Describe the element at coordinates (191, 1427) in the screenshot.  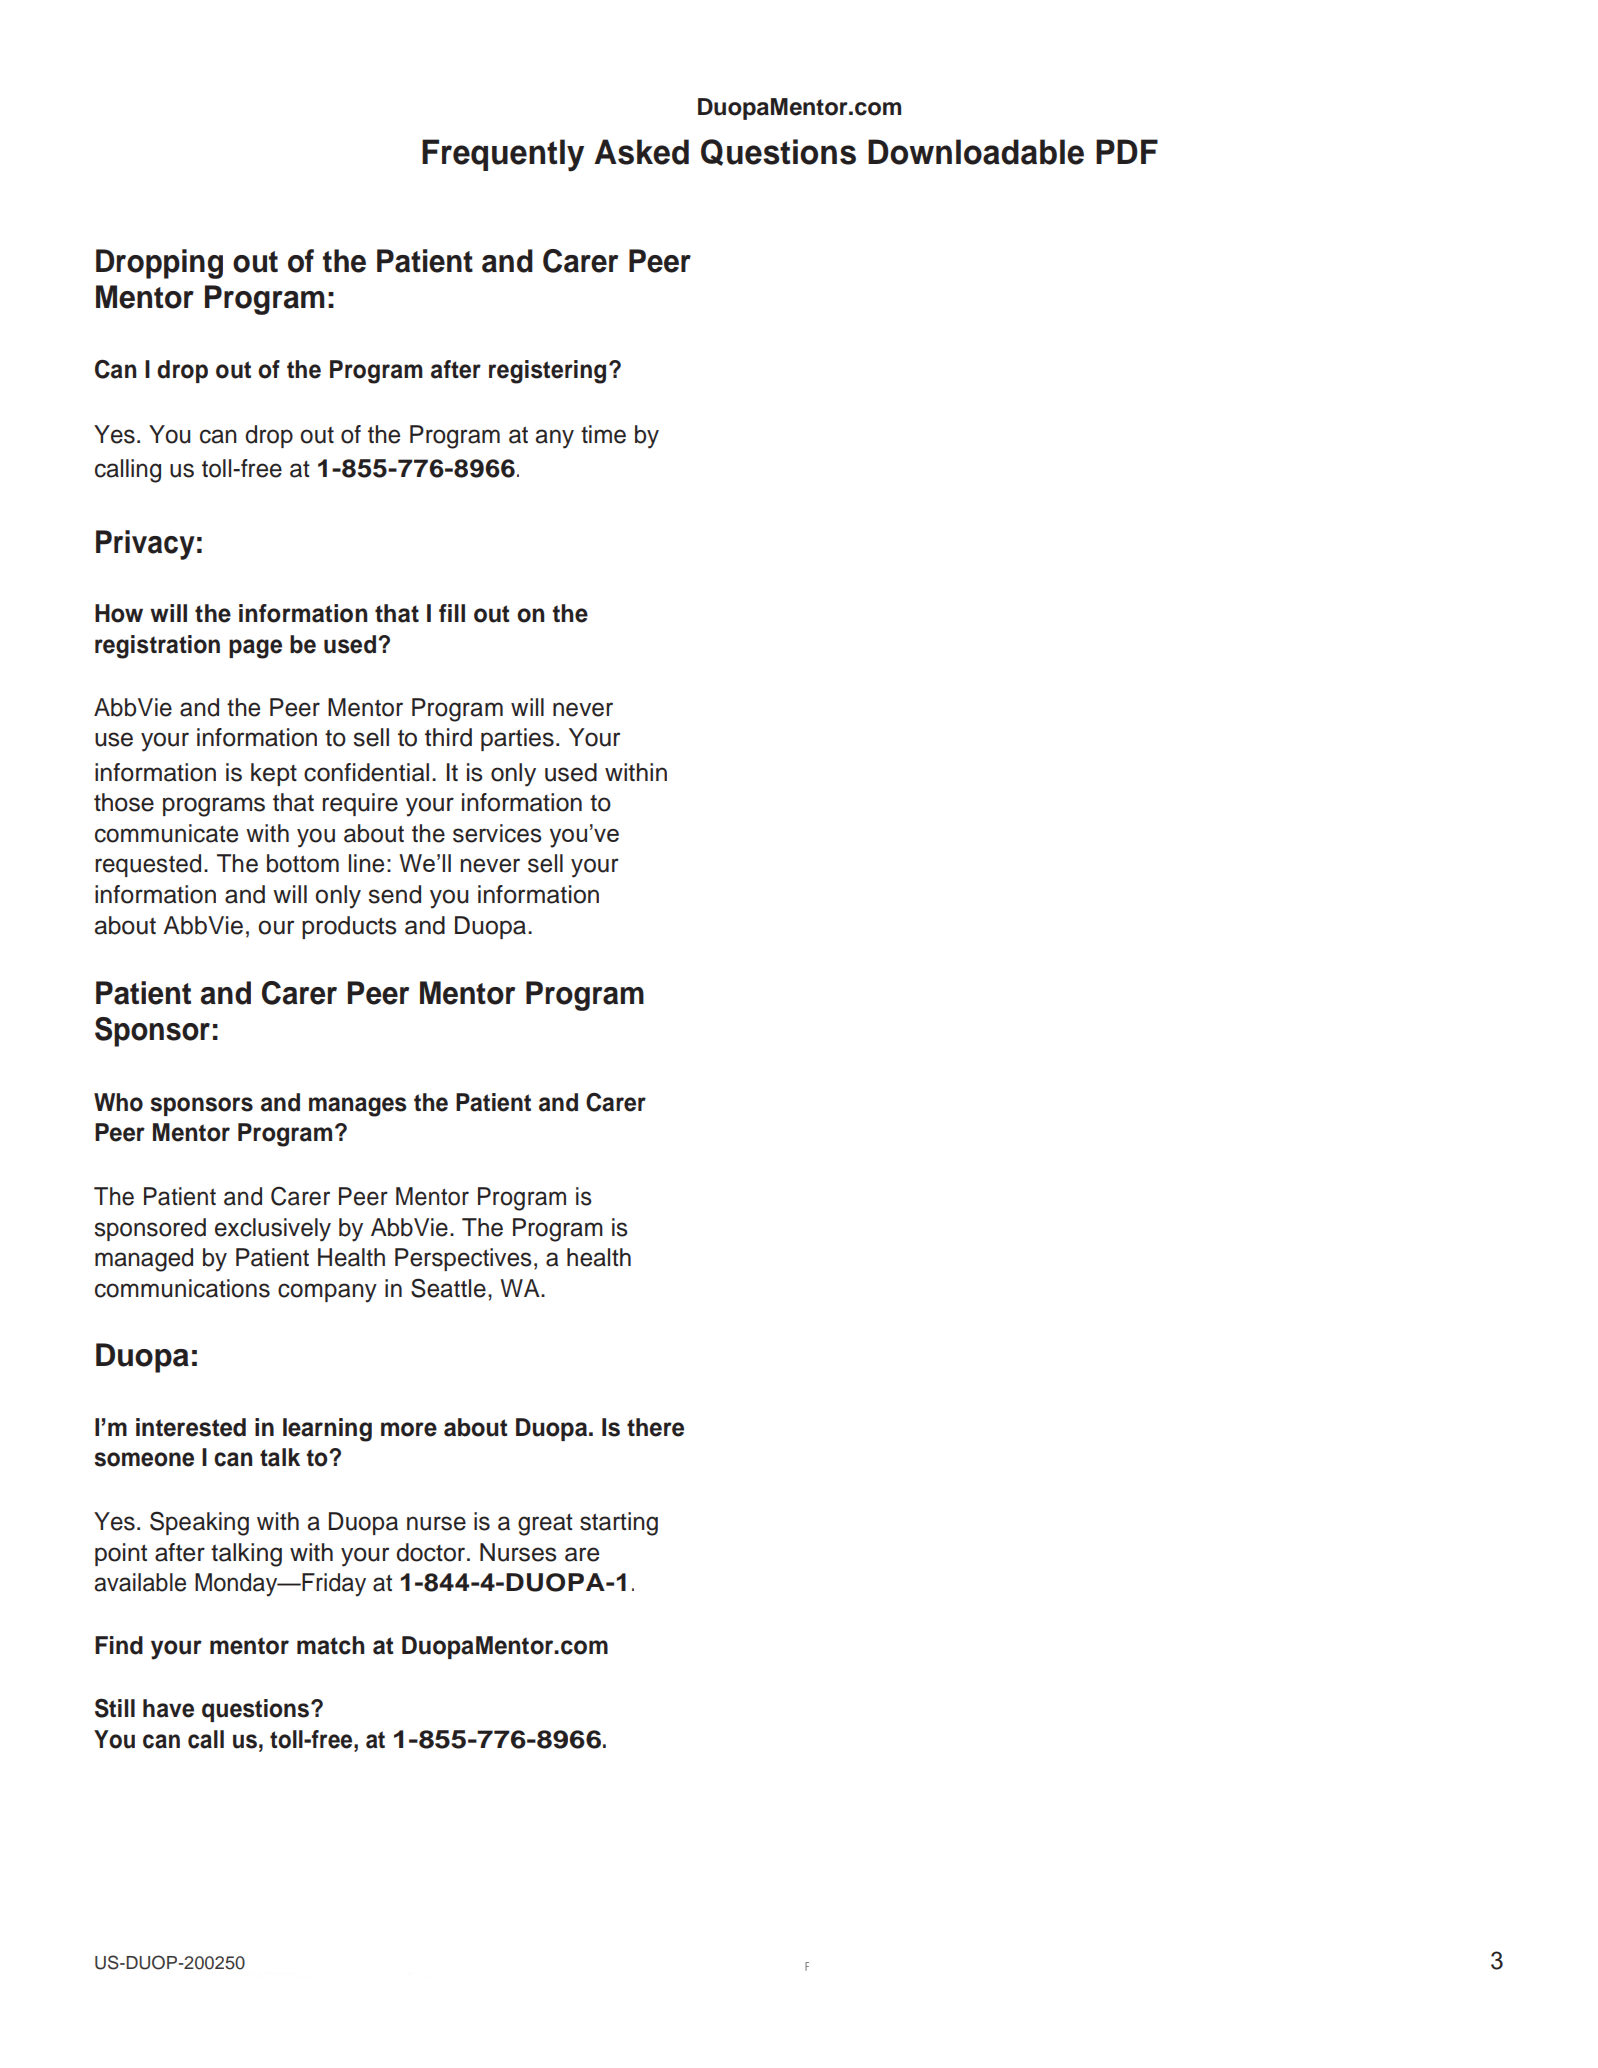
I see `interested` at that location.
